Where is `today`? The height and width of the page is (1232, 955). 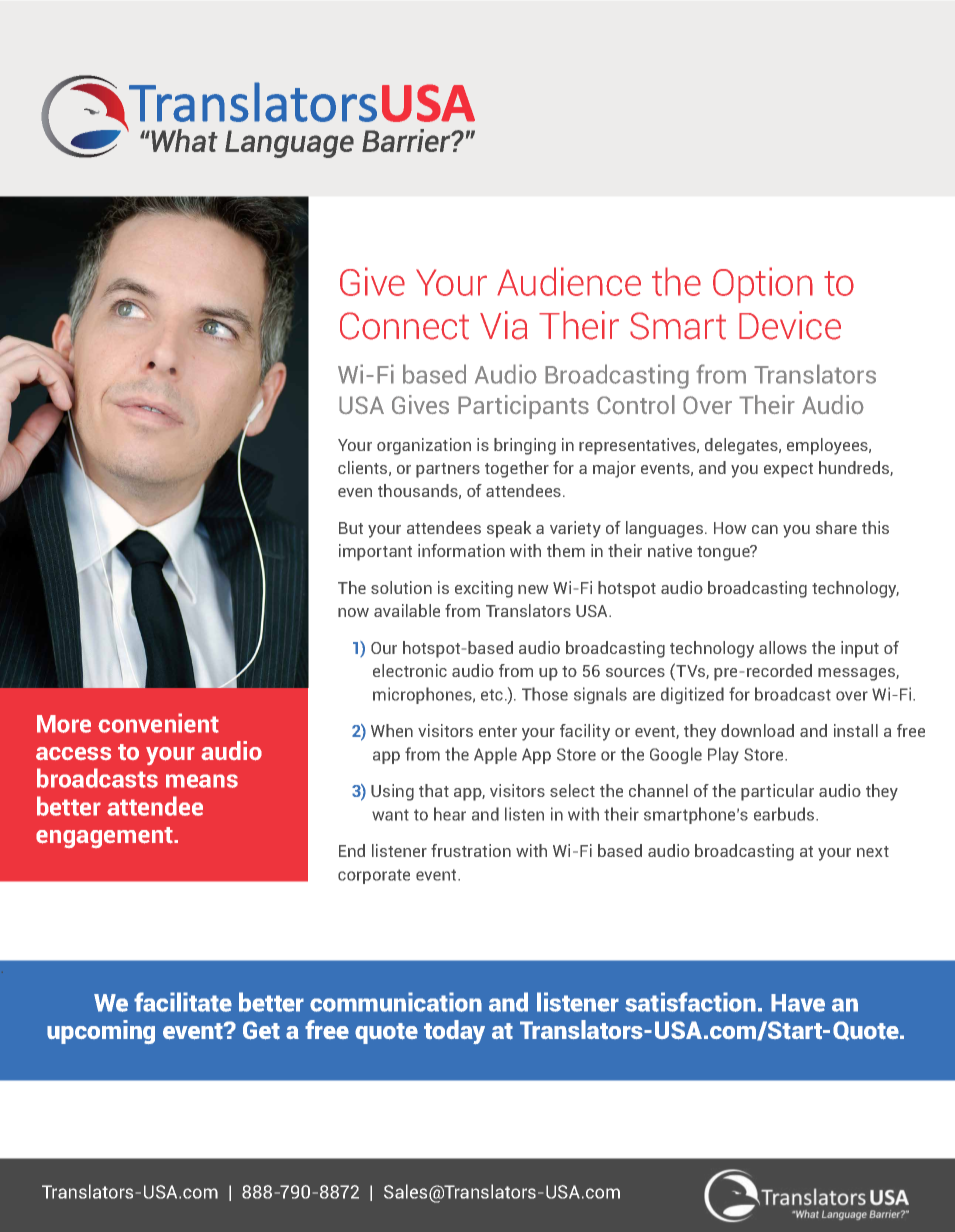
today is located at coordinates (454, 1032).
